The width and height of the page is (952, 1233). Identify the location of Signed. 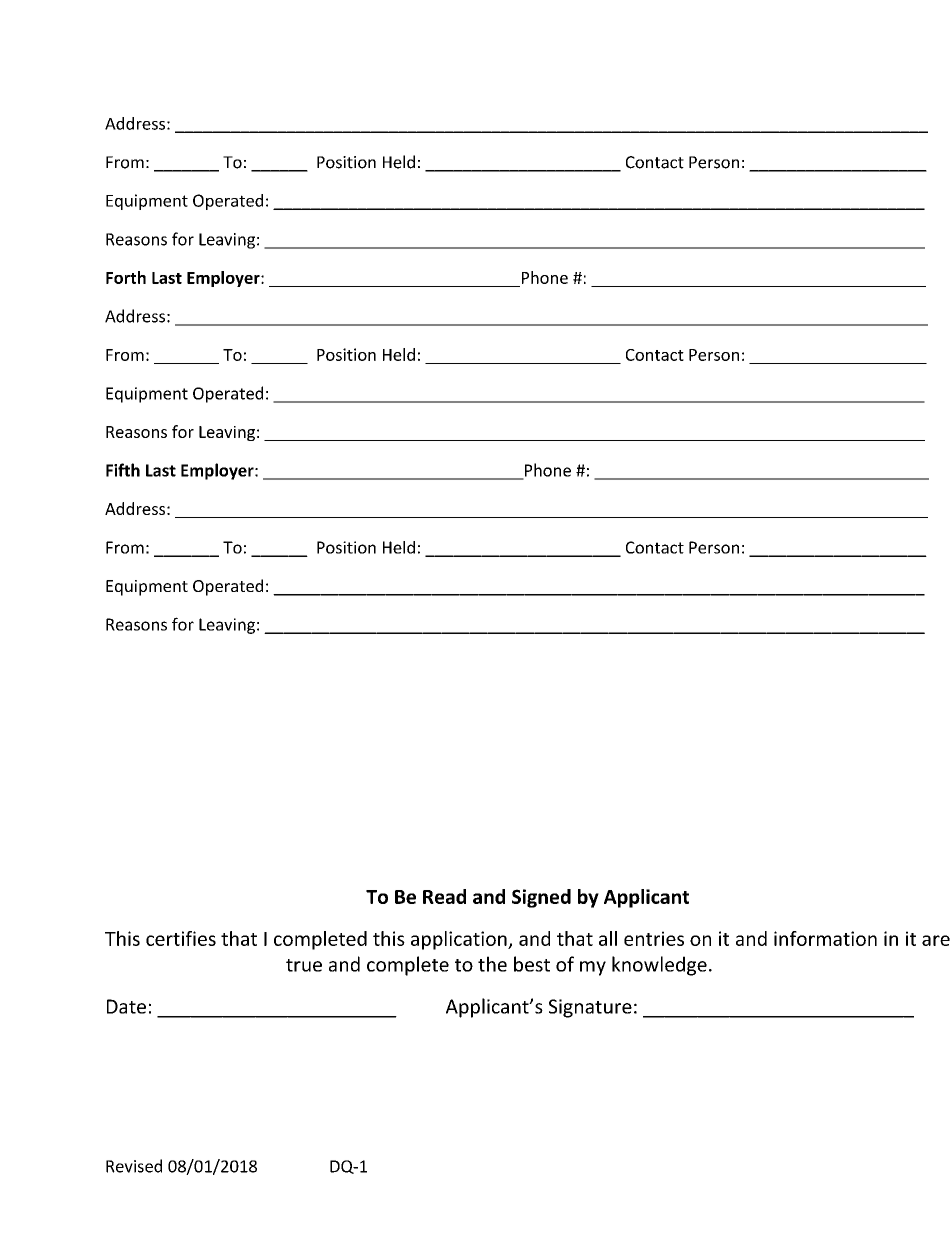
(541, 898).
